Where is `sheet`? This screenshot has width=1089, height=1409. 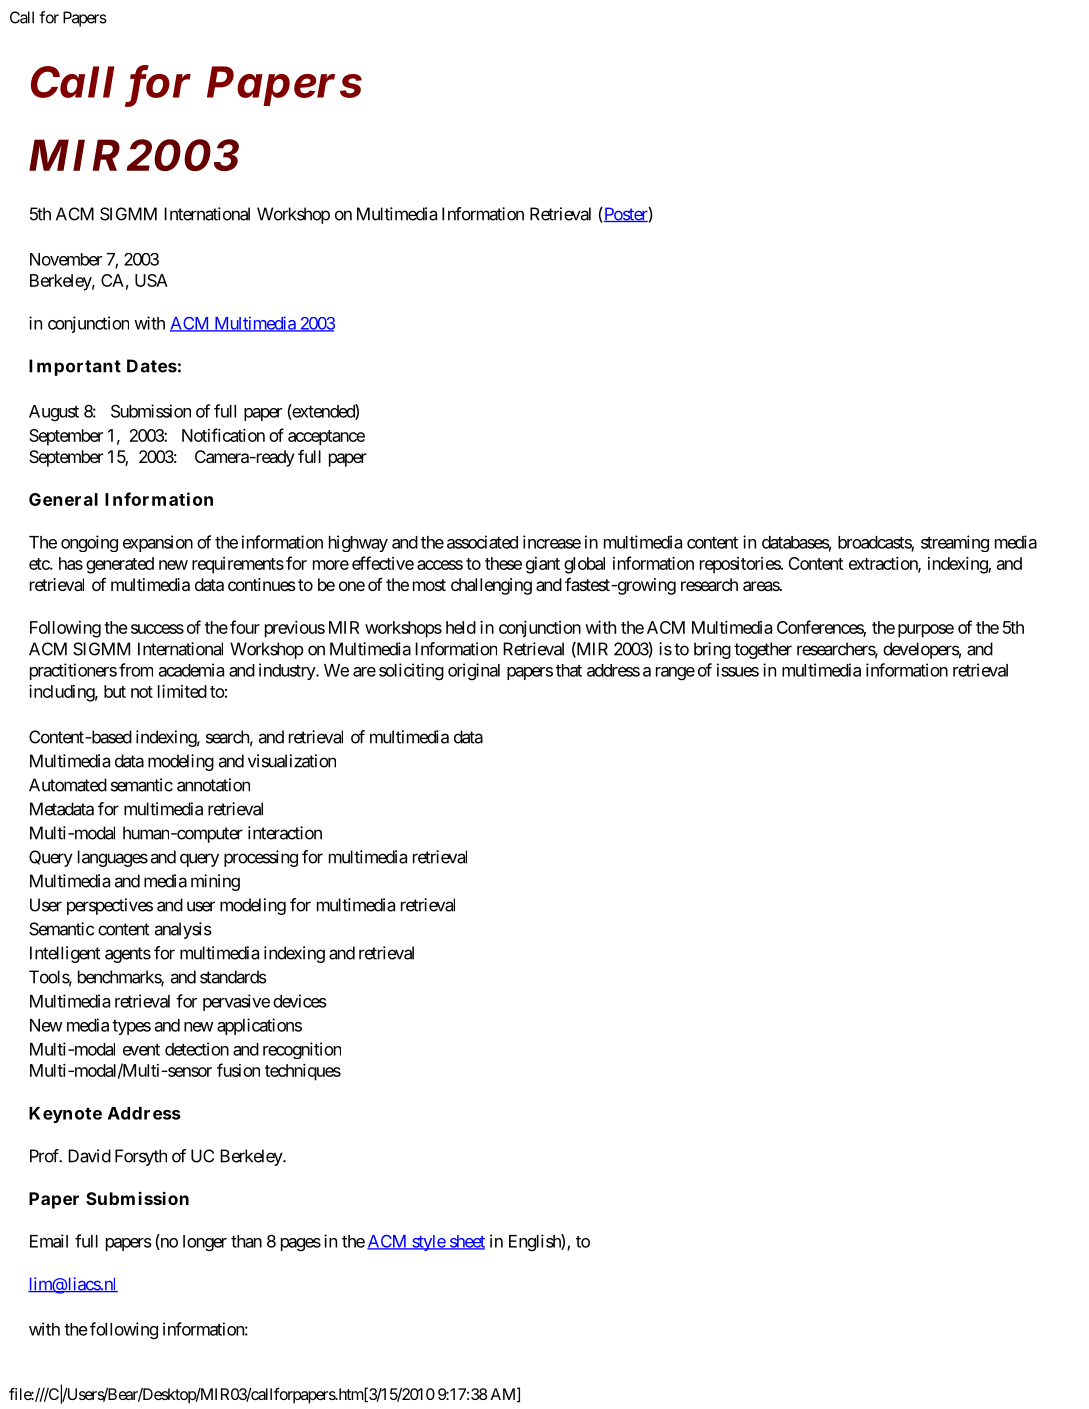
sheet is located at coordinates (466, 1242).
